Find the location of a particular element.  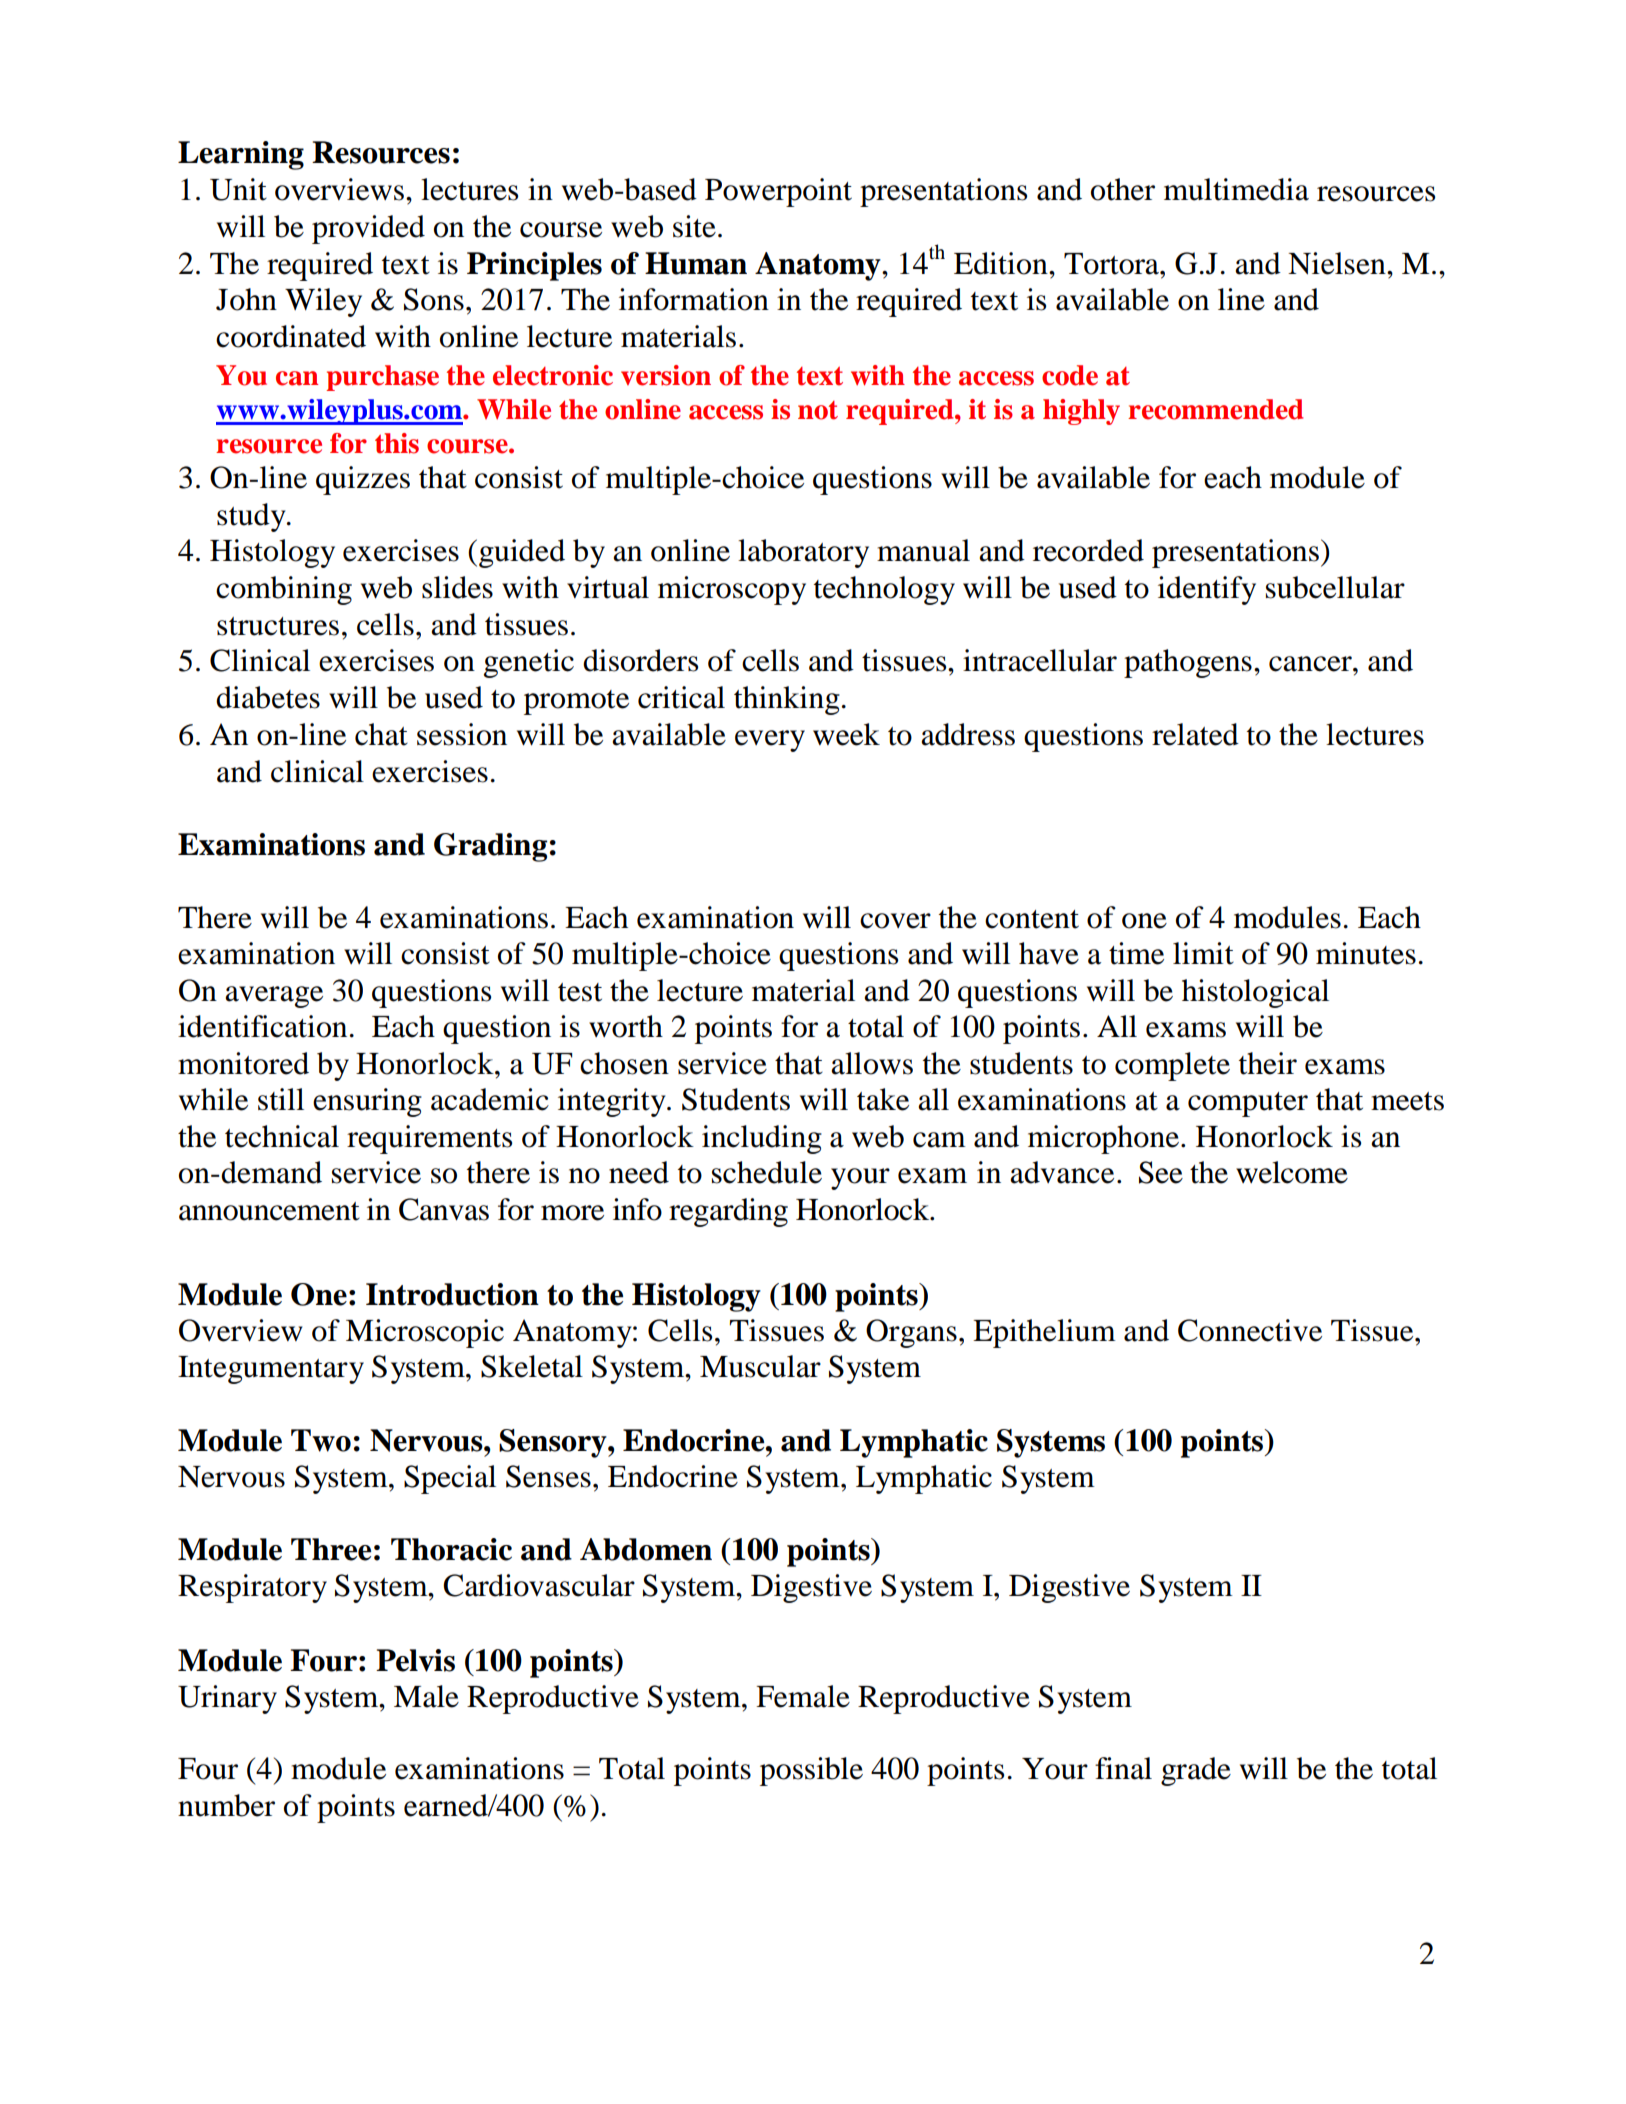

grade is located at coordinates (1196, 1771).
